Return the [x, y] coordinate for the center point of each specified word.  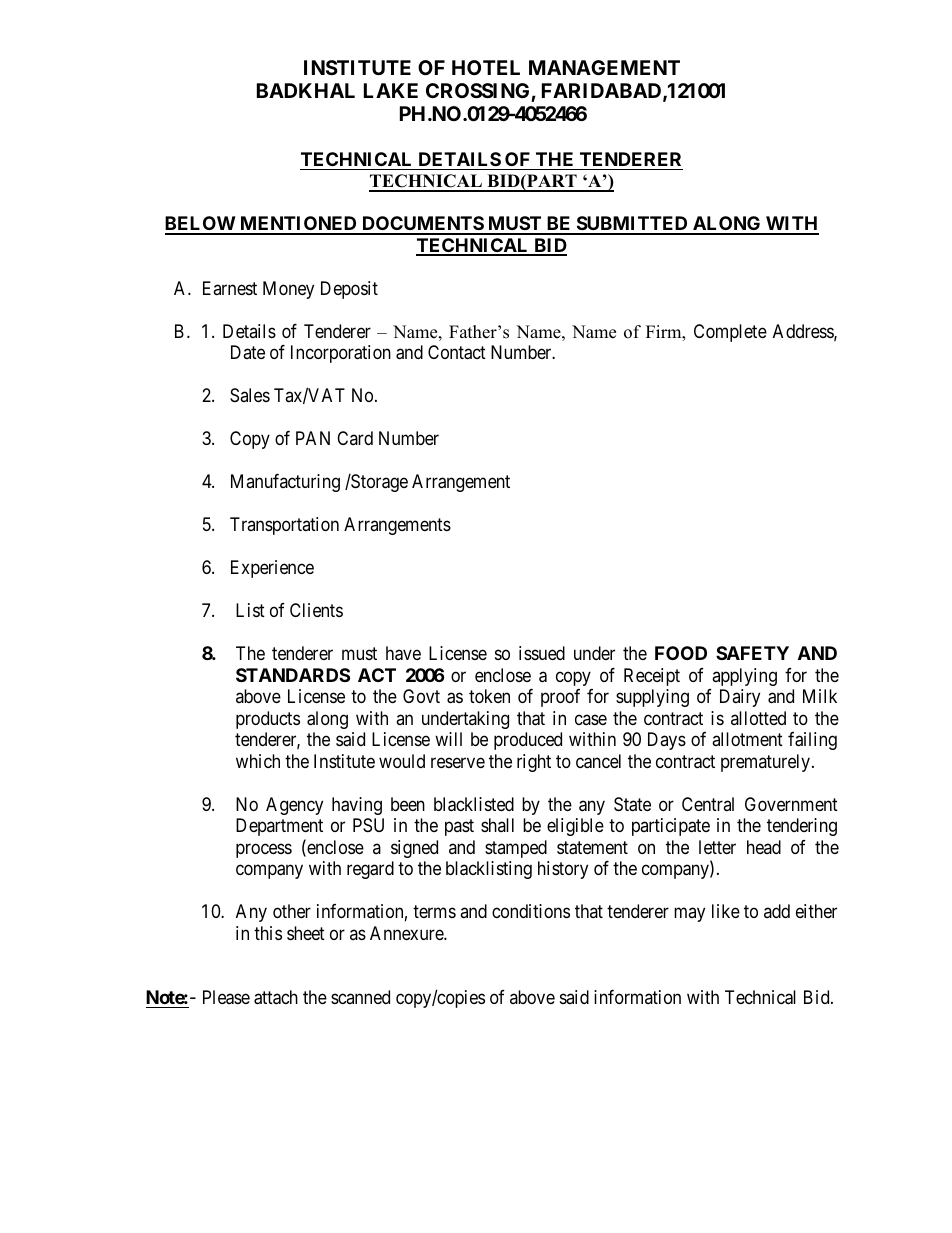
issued [542, 653]
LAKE [391, 90]
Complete [730, 333]
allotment [747, 739]
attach [276, 997]
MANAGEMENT [604, 67]
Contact [457, 352]
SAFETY [752, 653]
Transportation [284, 526]
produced [528, 741]
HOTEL [486, 67]
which [258, 761]
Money [288, 290]
